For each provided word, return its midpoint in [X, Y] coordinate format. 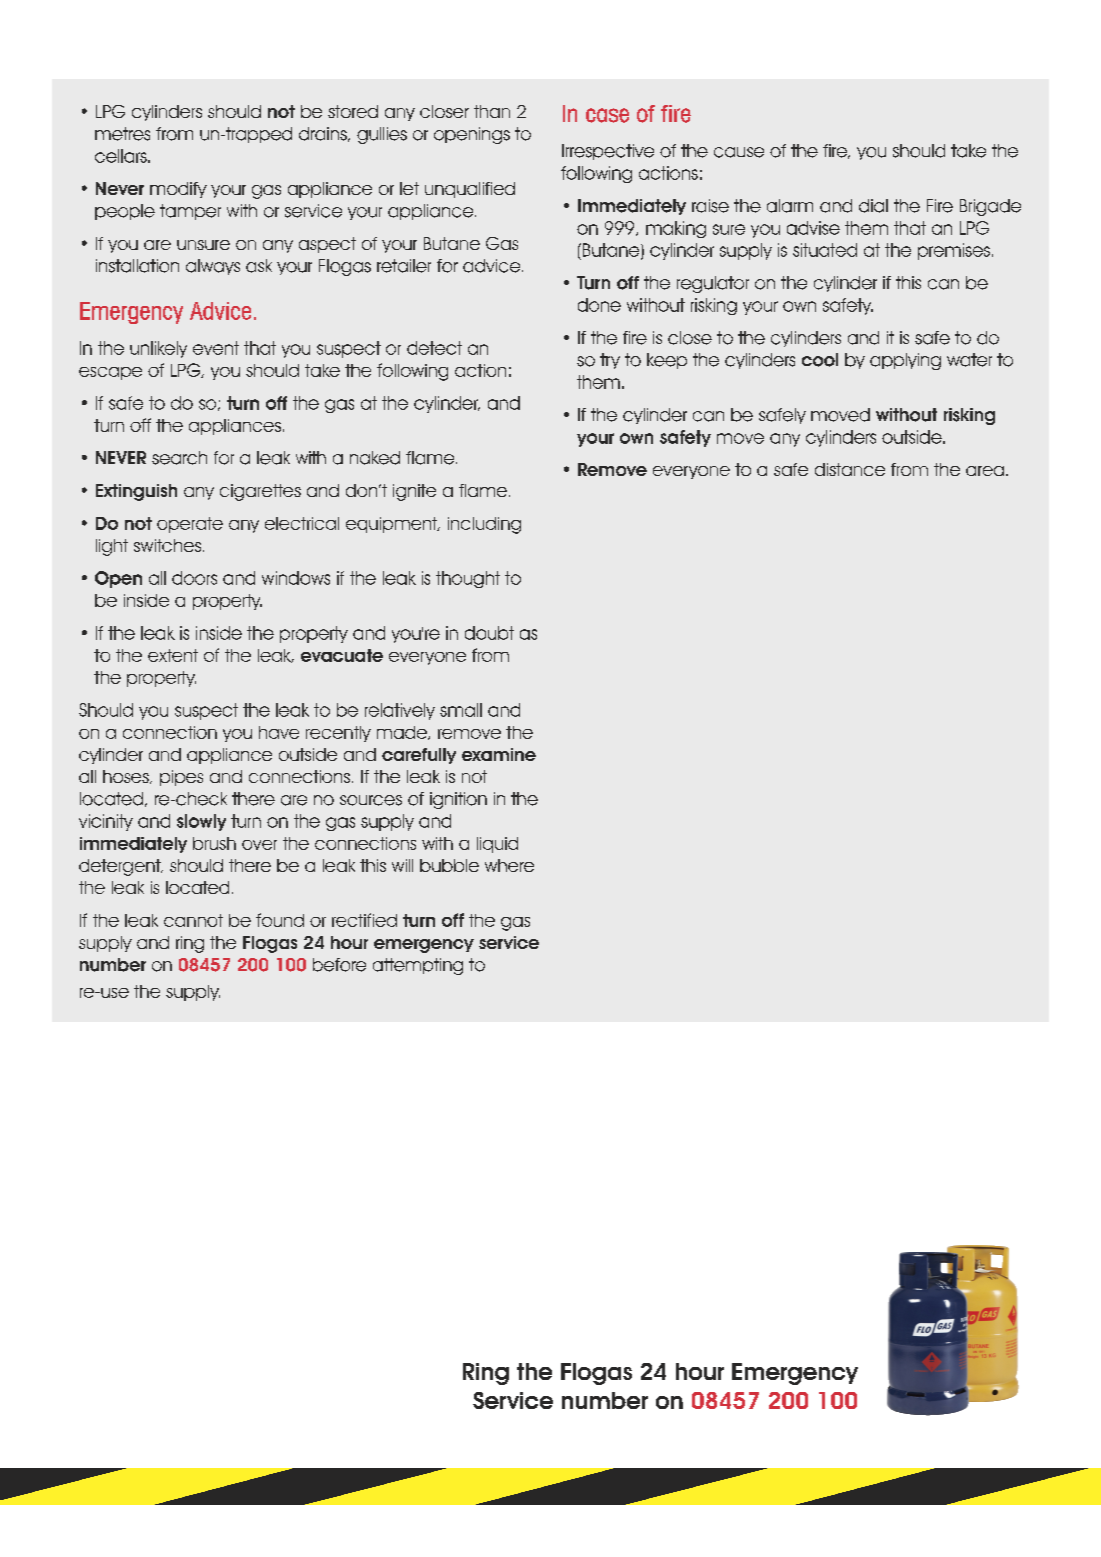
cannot [193, 920]
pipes [181, 778]
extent [173, 655]
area [985, 471]
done [599, 305]
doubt [489, 633]
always [213, 267]
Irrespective [608, 152]
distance [850, 469]
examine [499, 754]
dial [873, 206]
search [179, 458]
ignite [414, 492]
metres [122, 134]
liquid [497, 845]
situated [825, 250]
